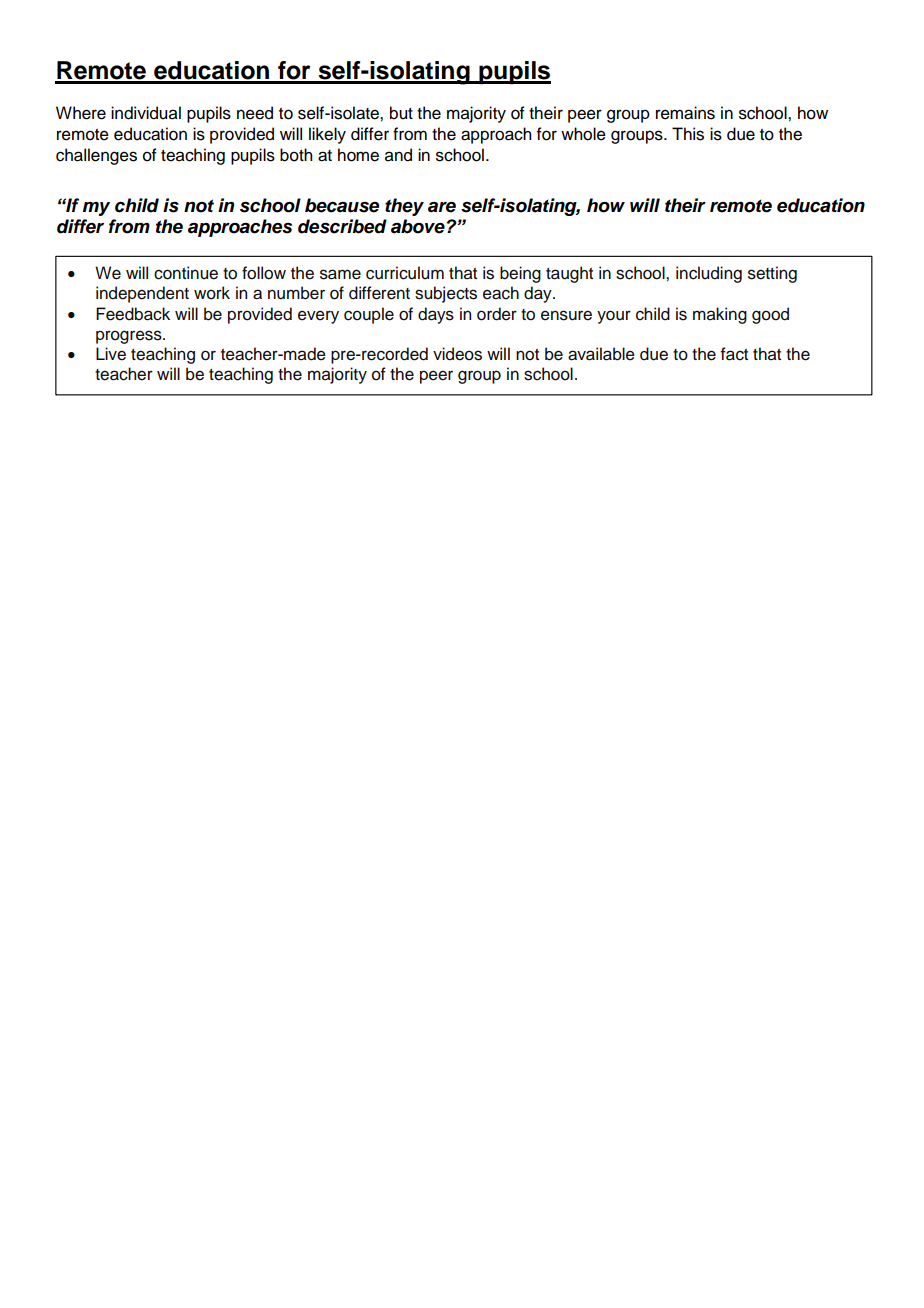 Image resolution: width=924 pixels, height=1308 pixels. What do you see at coordinates (130, 337) in the document?
I see `progress` at bounding box center [130, 337].
